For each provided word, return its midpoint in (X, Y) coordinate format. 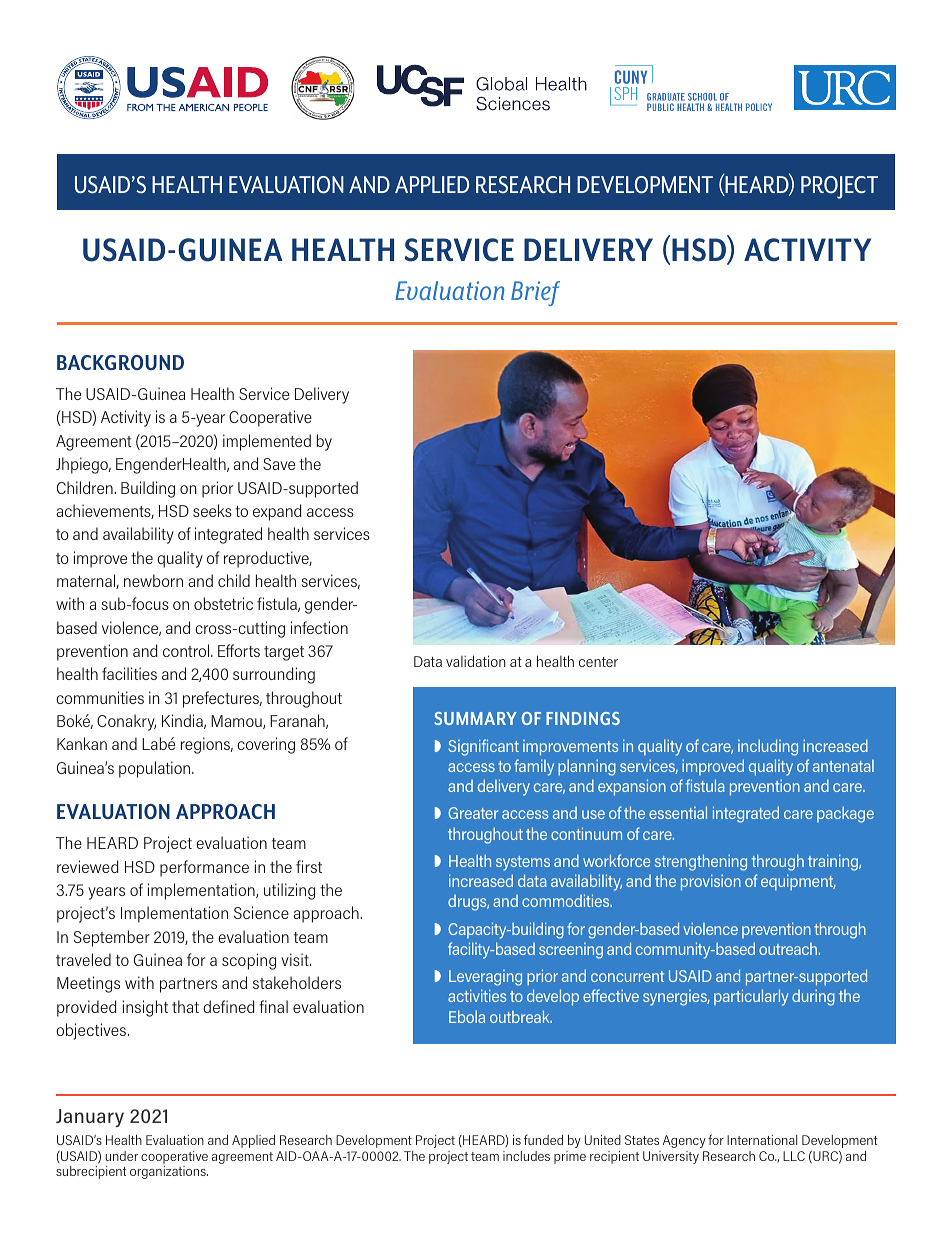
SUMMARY (475, 718)
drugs (468, 903)
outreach (789, 949)
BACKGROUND (120, 362)
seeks (212, 510)
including (768, 747)
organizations (169, 1172)
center (598, 662)
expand (277, 512)
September (112, 938)
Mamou (237, 722)
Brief (535, 293)
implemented (267, 442)
